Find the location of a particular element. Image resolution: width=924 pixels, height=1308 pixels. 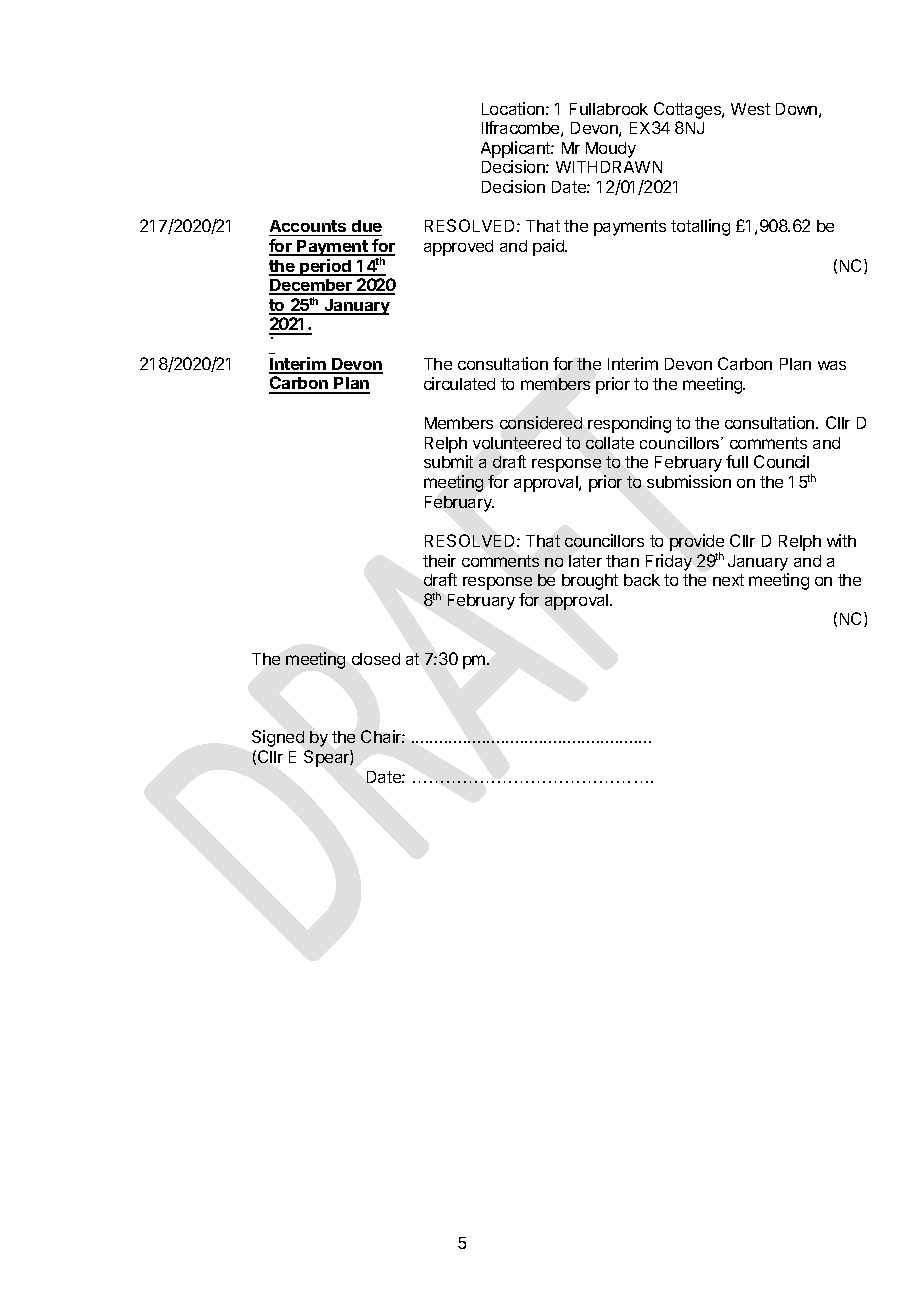

later is located at coordinates (585, 561).
